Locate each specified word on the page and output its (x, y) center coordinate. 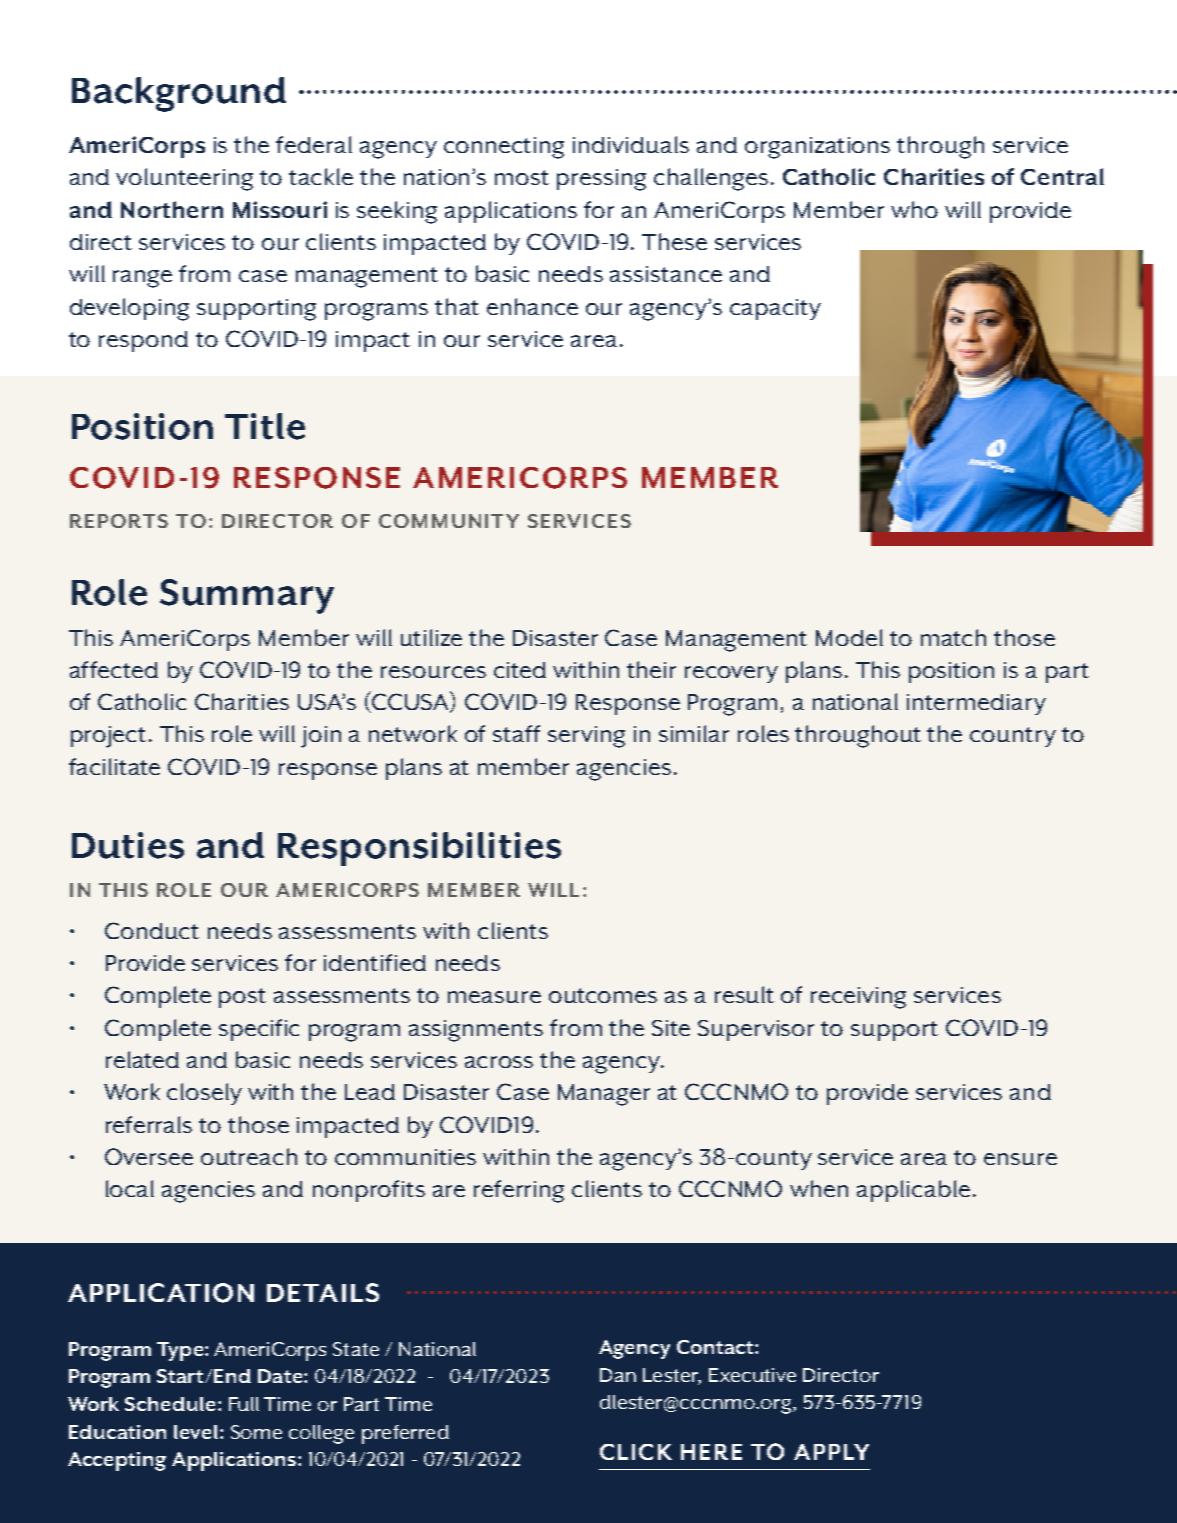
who (914, 209)
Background (179, 94)
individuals (631, 144)
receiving (858, 998)
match (953, 637)
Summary (247, 596)
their (651, 669)
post (242, 998)
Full (244, 1404)
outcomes (603, 995)
